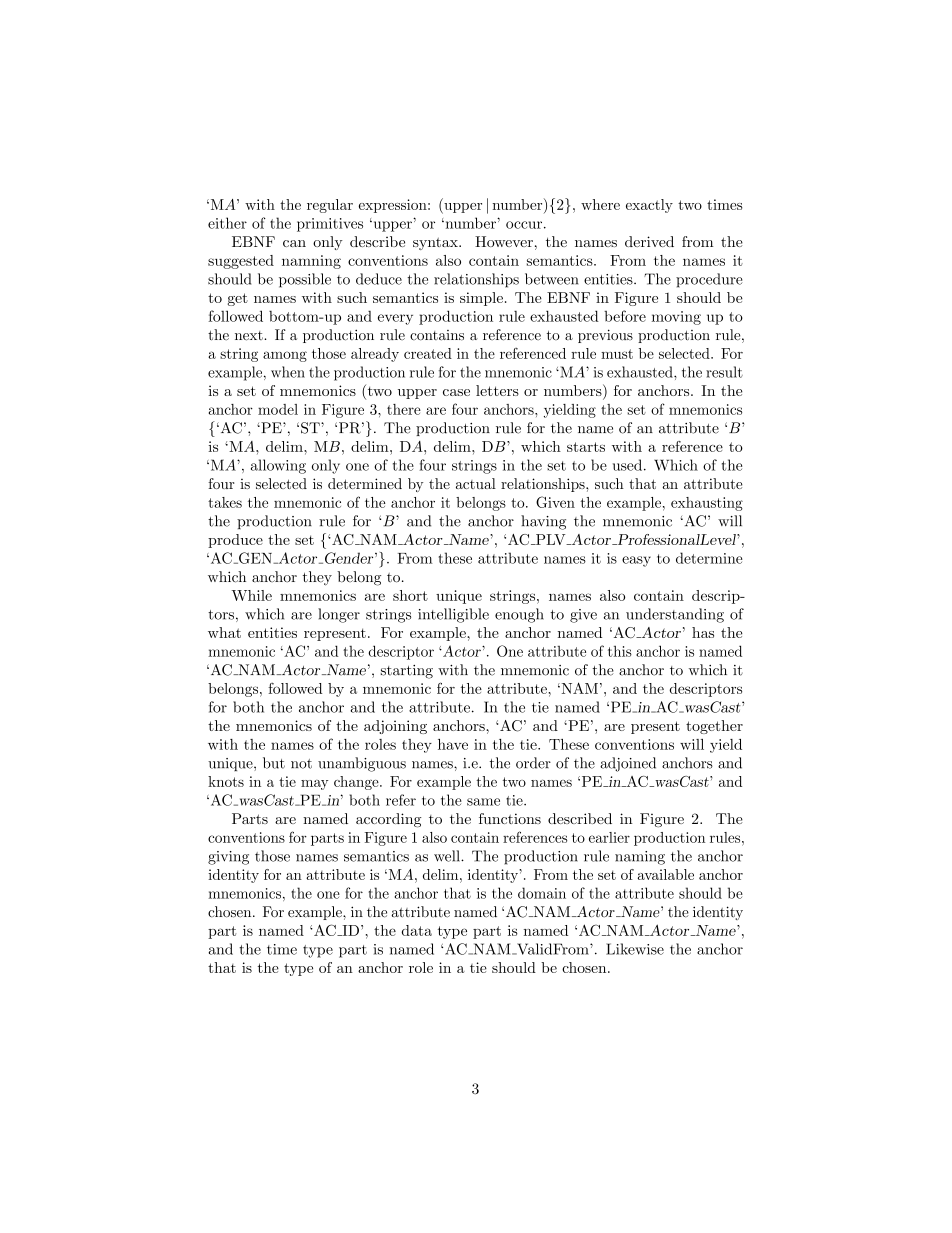  Describe the element at coordinates (224, 632) in the screenshot. I see `what` at that location.
